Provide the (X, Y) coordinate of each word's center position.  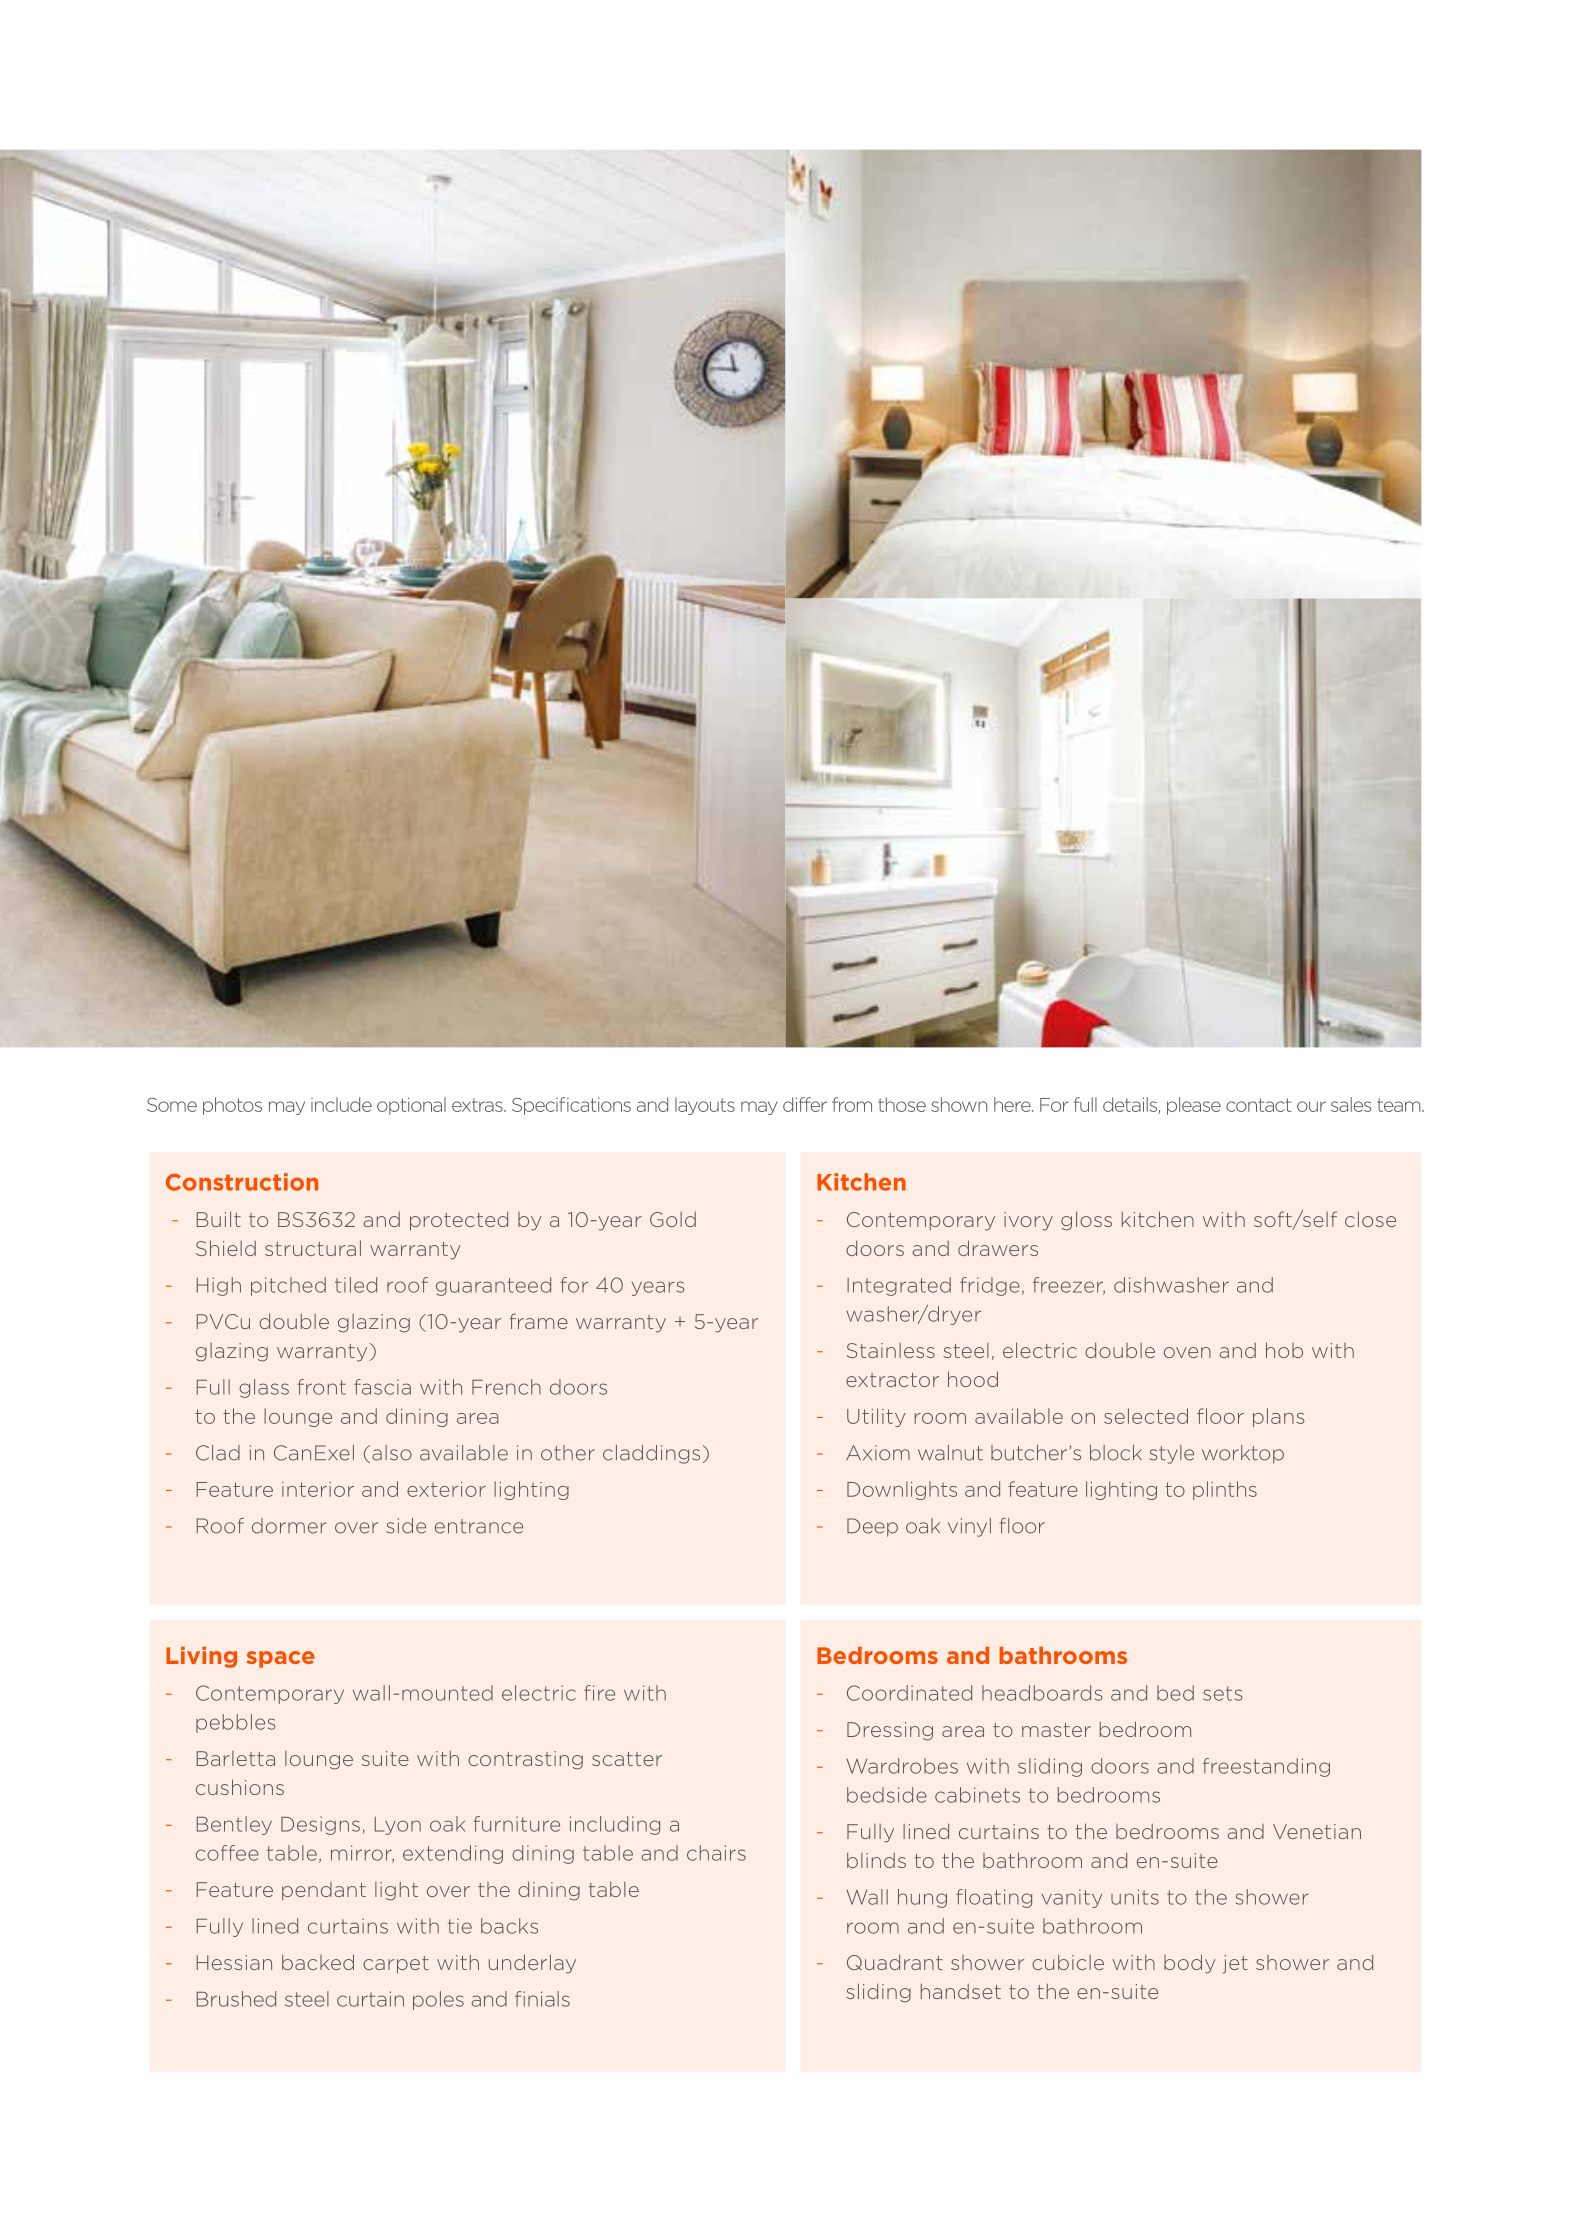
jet (1235, 1964)
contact (1258, 1105)
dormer (289, 1526)
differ (805, 1104)
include (341, 1104)
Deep (872, 1527)
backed (318, 1962)
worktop (1243, 1454)
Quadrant (895, 1962)
